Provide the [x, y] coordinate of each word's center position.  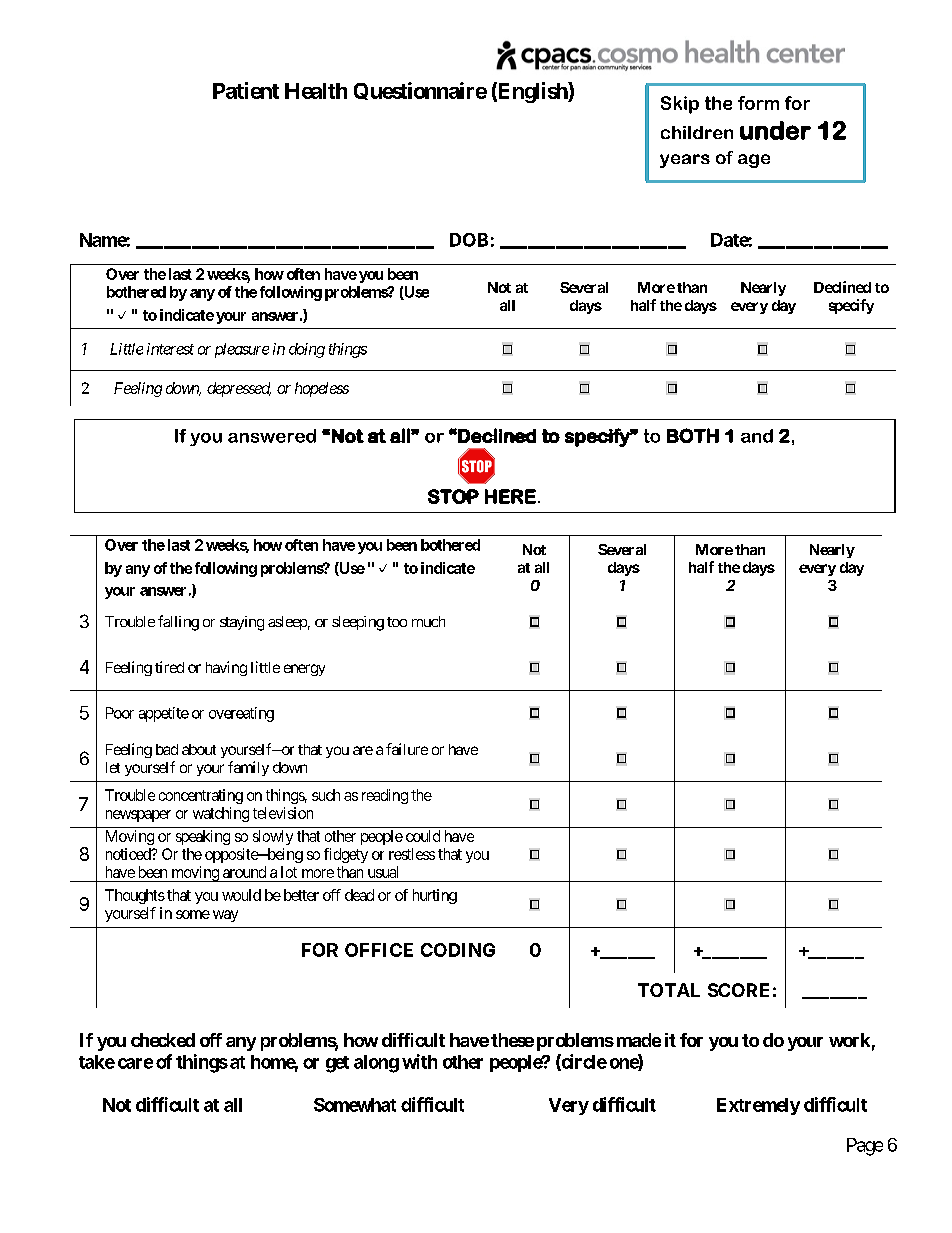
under [775, 130]
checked [163, 1040]
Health [316, 91]
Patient [246, 90]
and [757, 436]
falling [178, 623]
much [428, 621]
